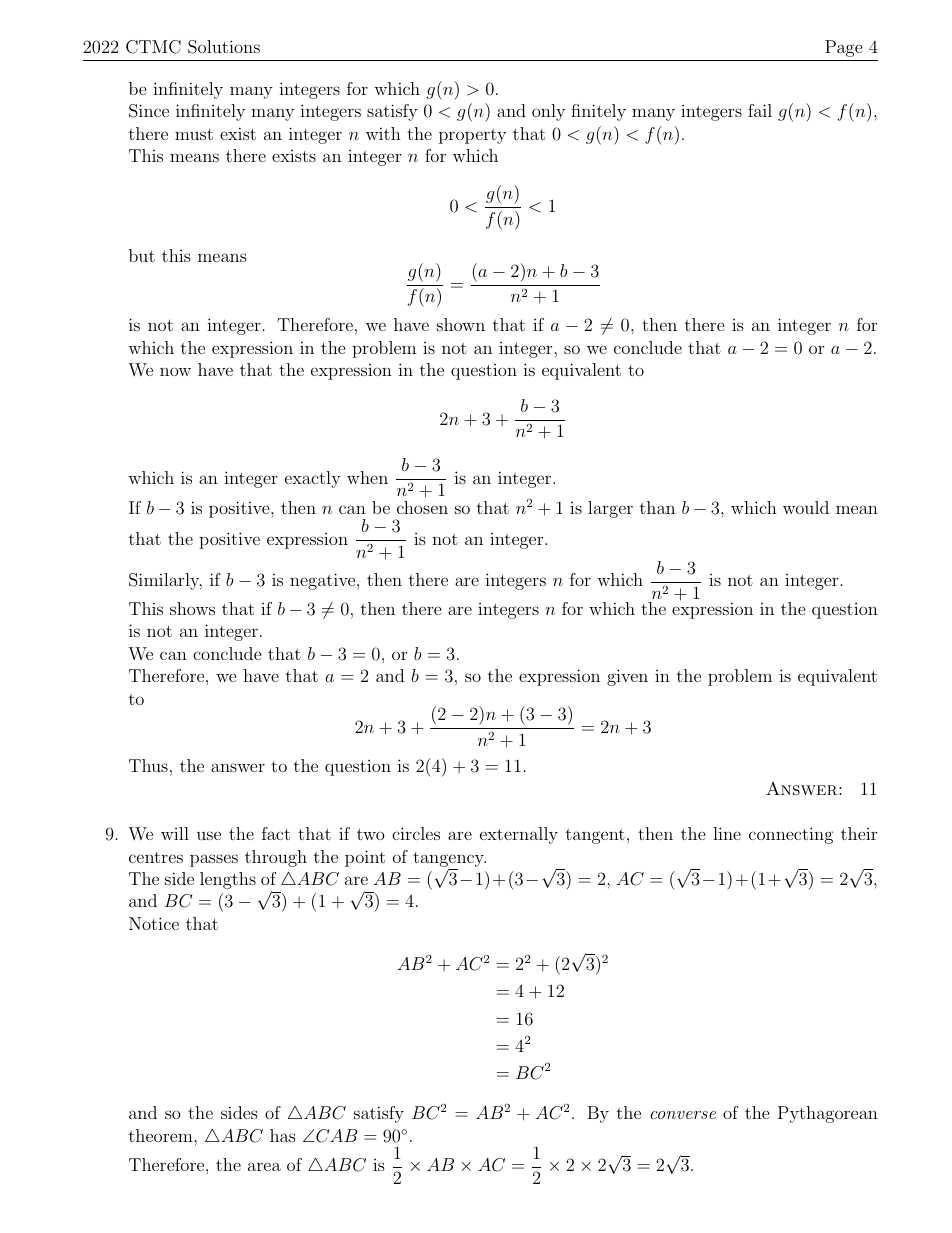 This screenshot has width=952, height=1233. Describe the element at coordinates (657, 507) in the screenshot. I see `than` at that location.
